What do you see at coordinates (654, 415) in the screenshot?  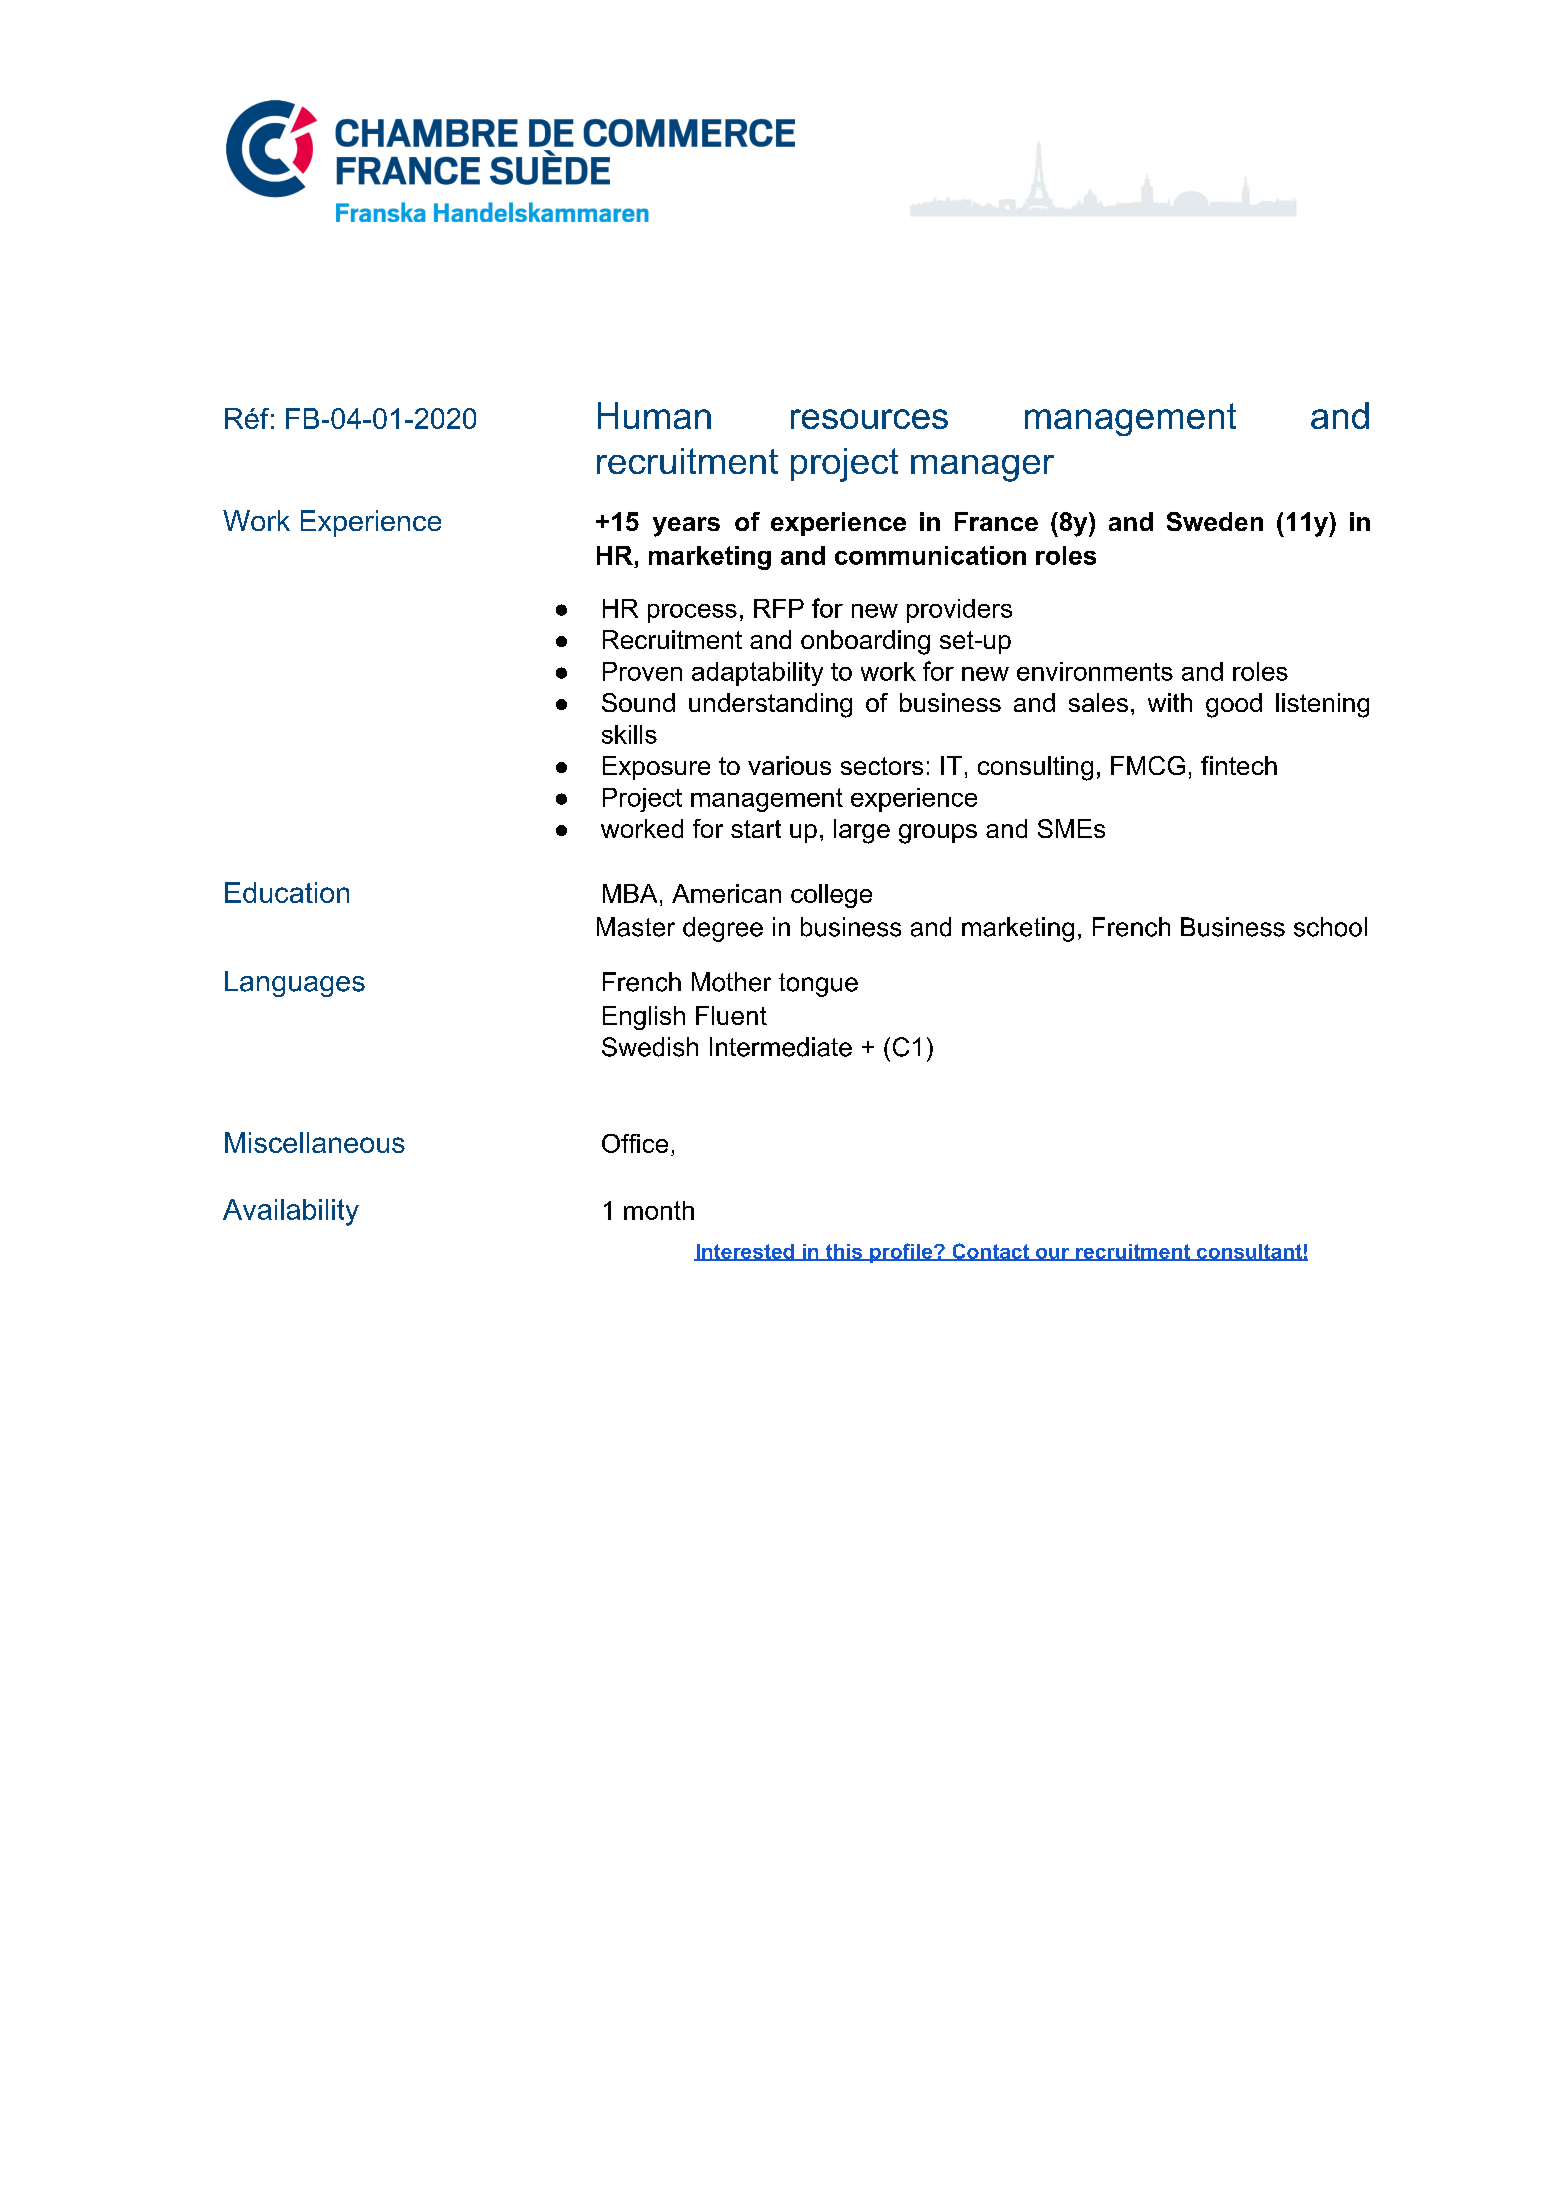 I see `Human` at bounding box center [654, 415].
